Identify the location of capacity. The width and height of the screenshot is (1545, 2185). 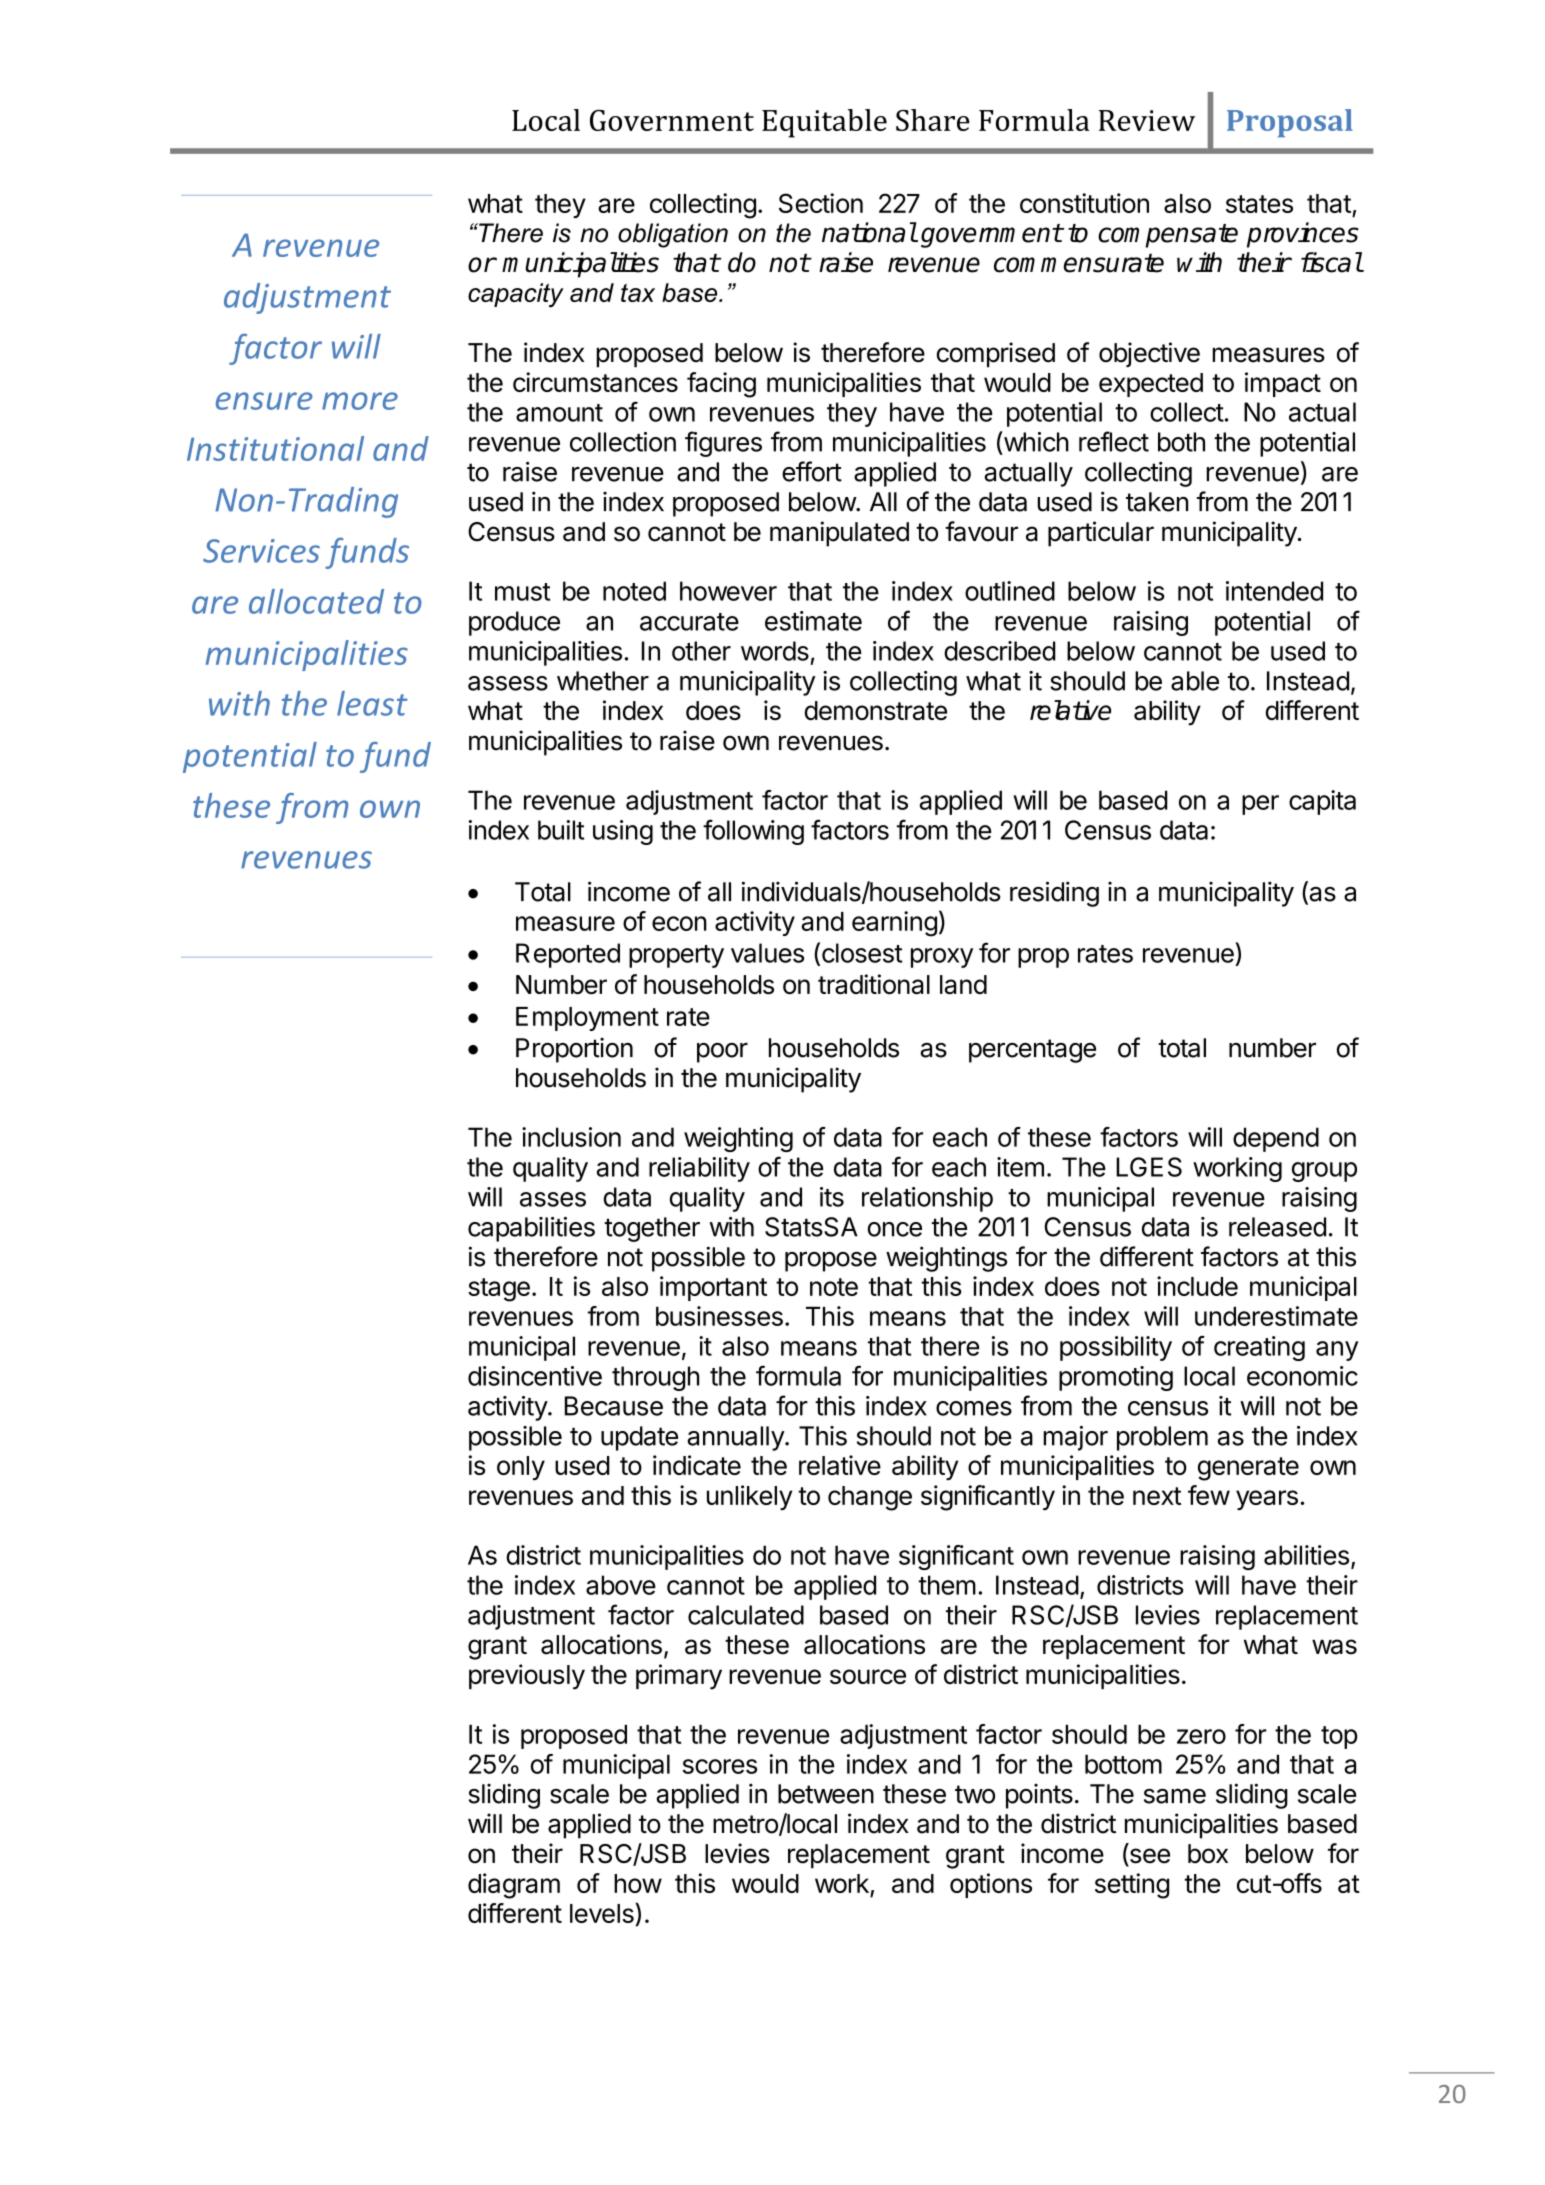
(516, 295).
